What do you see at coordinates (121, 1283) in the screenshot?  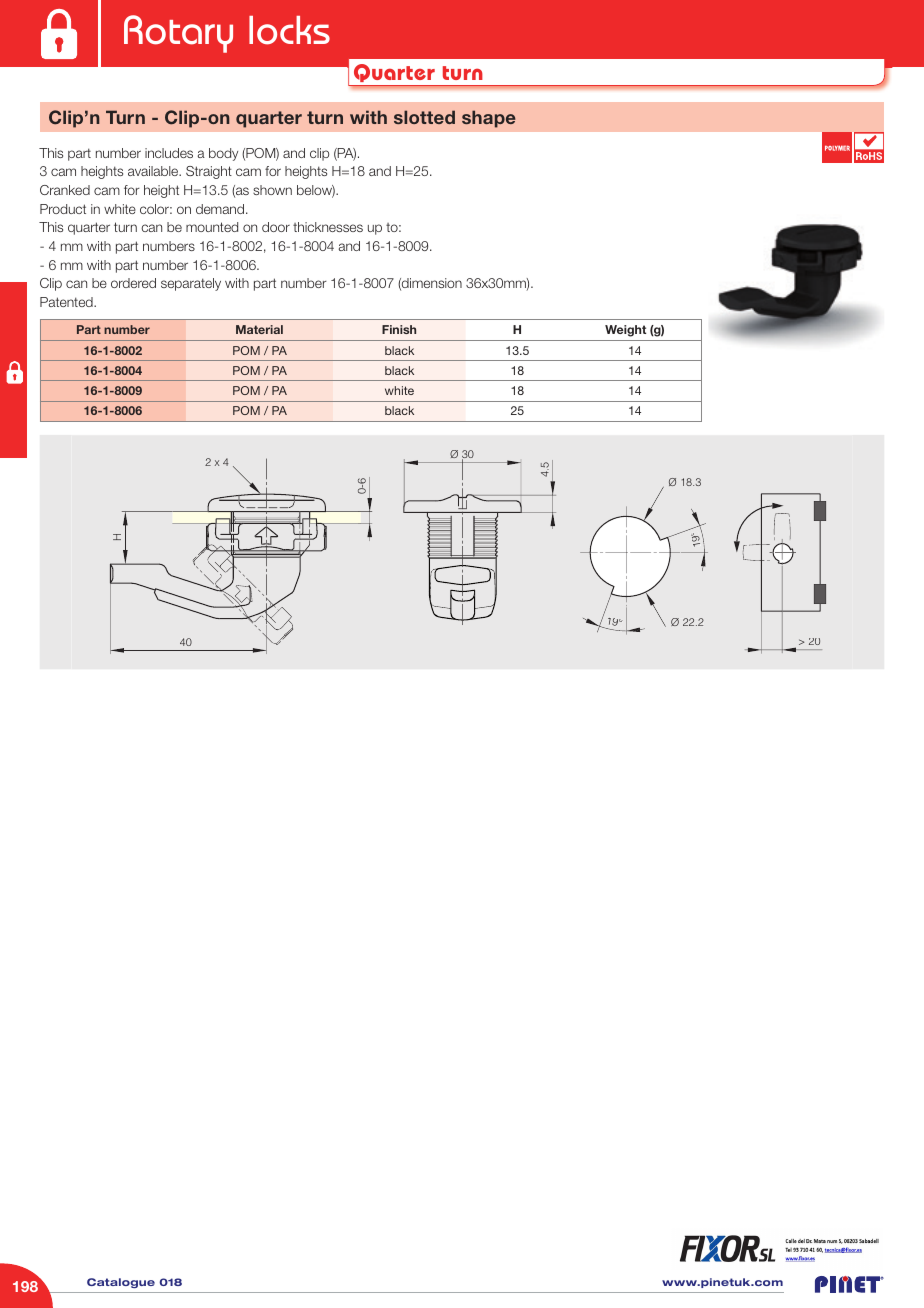 I see `Catalogue` at bounding box center [121, 1283].
